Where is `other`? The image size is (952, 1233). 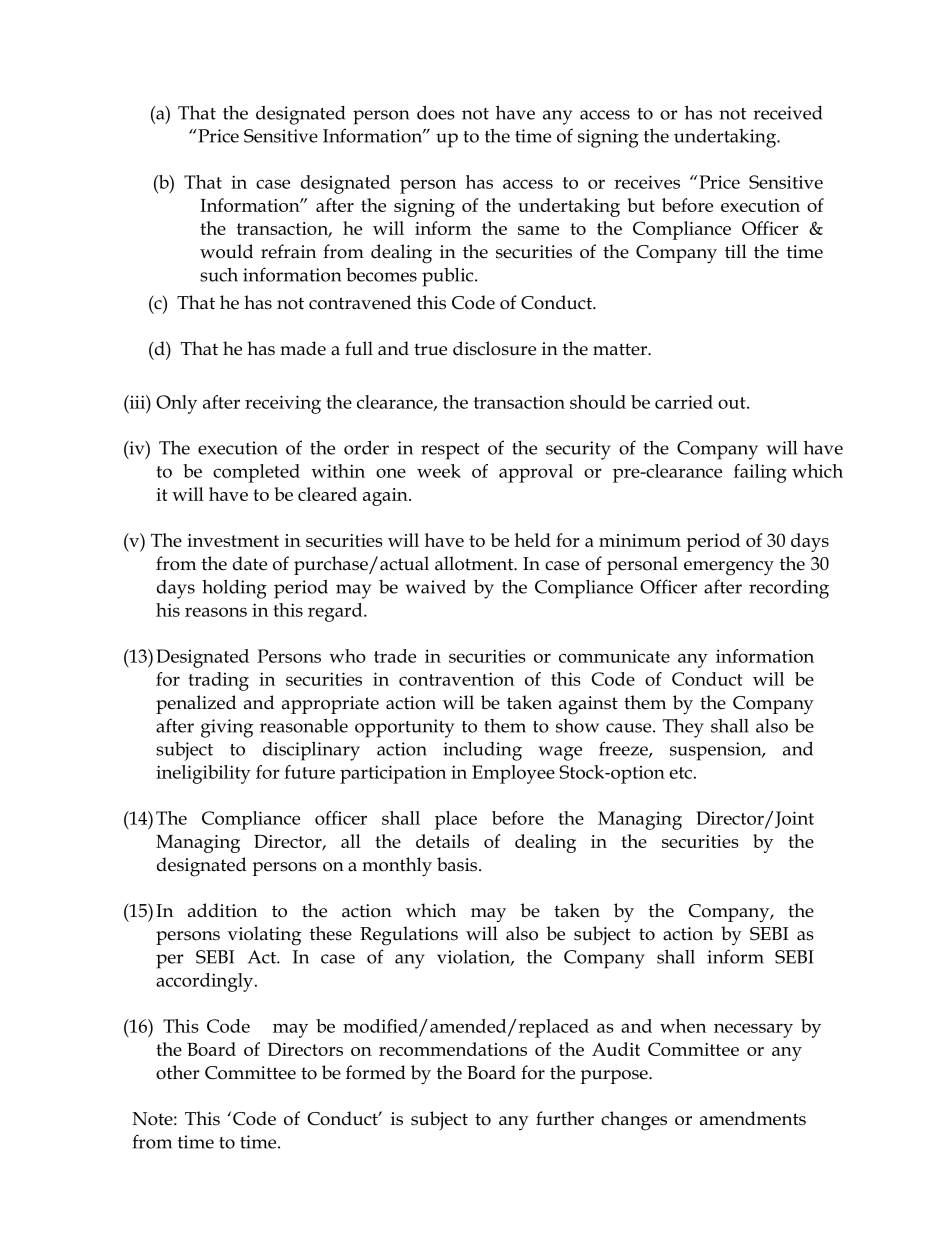
other is located at coordinates (177, 1072).
